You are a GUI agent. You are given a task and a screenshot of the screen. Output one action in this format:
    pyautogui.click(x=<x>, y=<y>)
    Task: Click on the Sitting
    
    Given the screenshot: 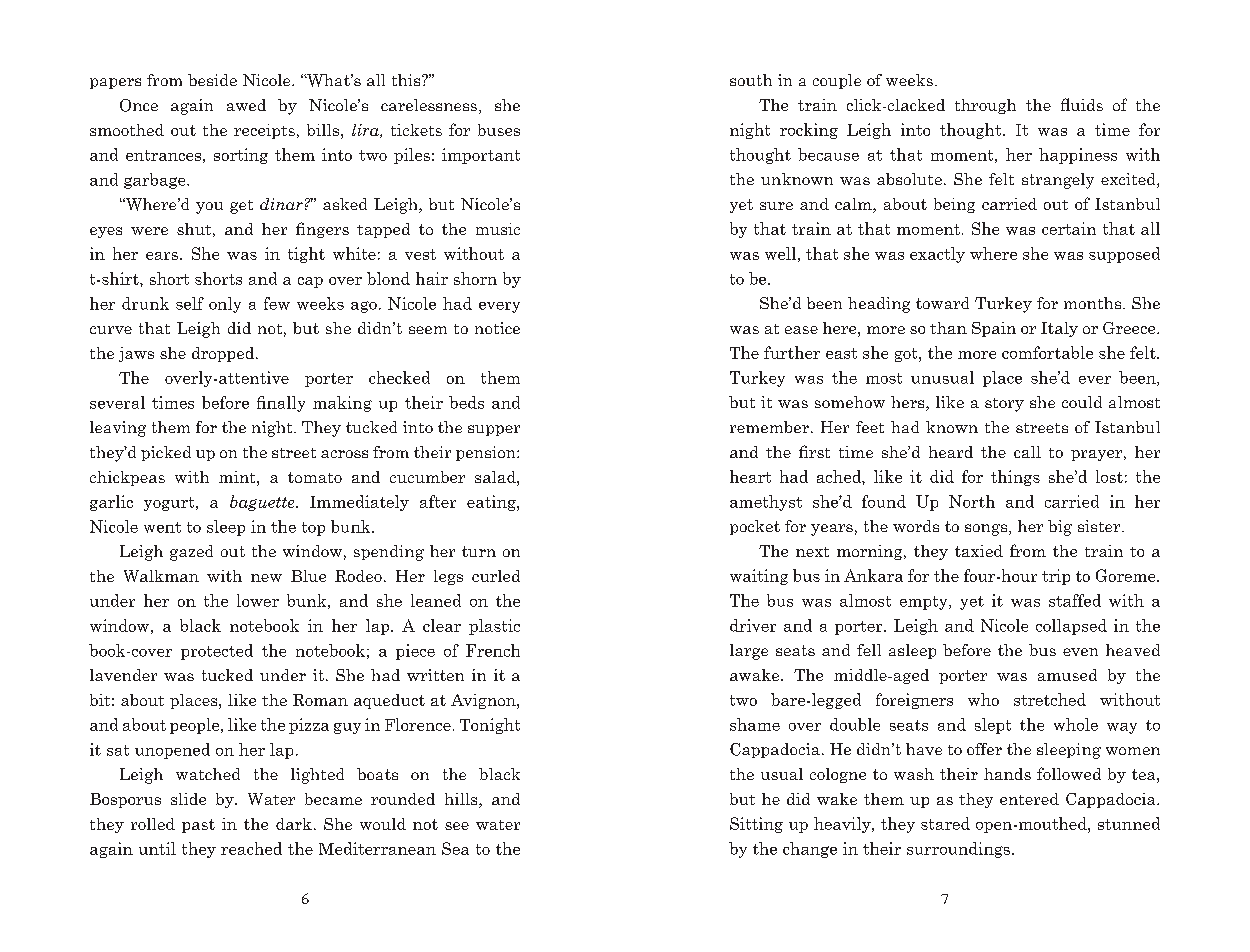 What is the action you would take?
    pyautogui.click(x=756, y=825)
